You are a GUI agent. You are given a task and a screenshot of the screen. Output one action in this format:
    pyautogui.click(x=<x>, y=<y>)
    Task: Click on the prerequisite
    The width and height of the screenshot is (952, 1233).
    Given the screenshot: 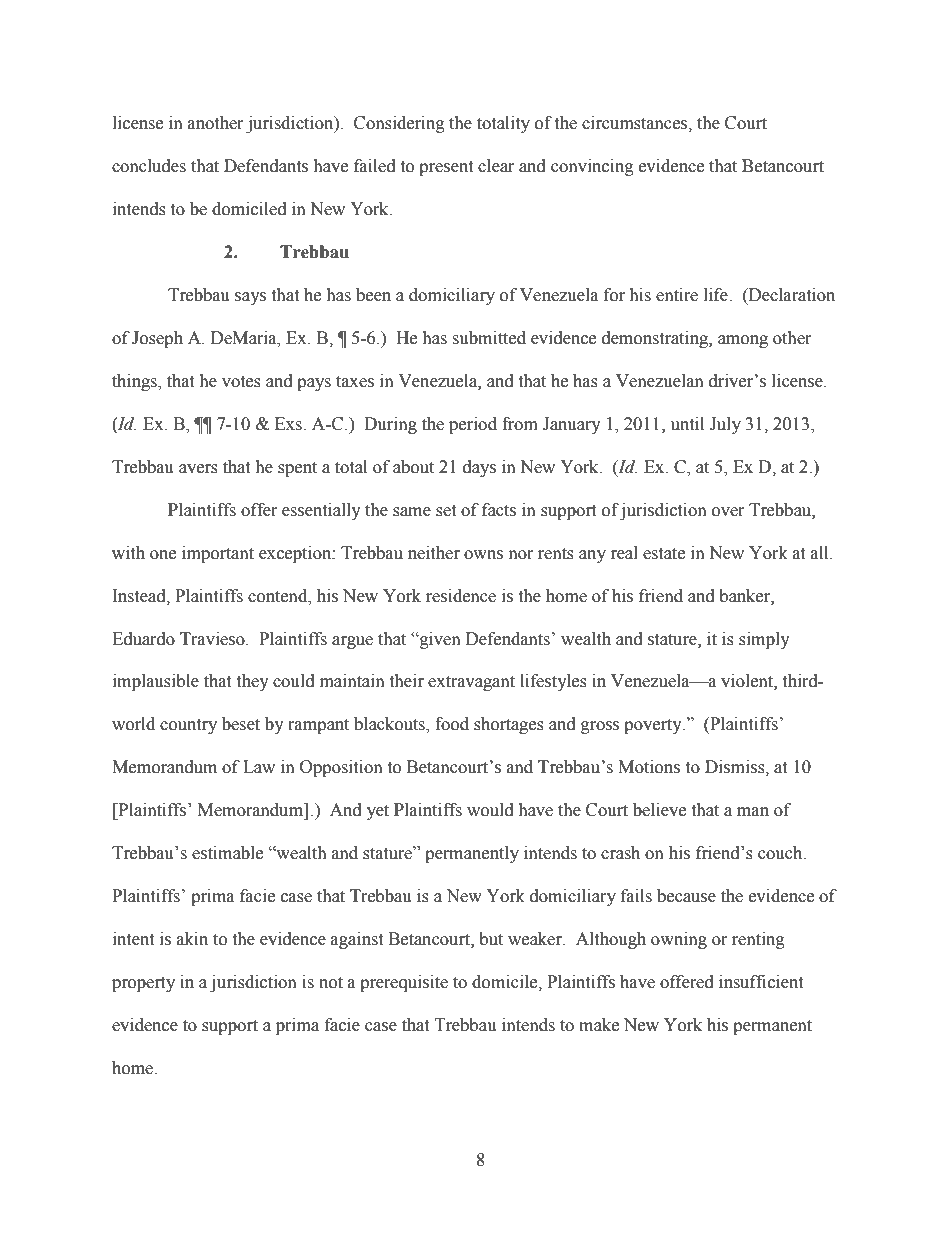 What is the action you would take?
    pyautogui.click(x=404, y=983)
